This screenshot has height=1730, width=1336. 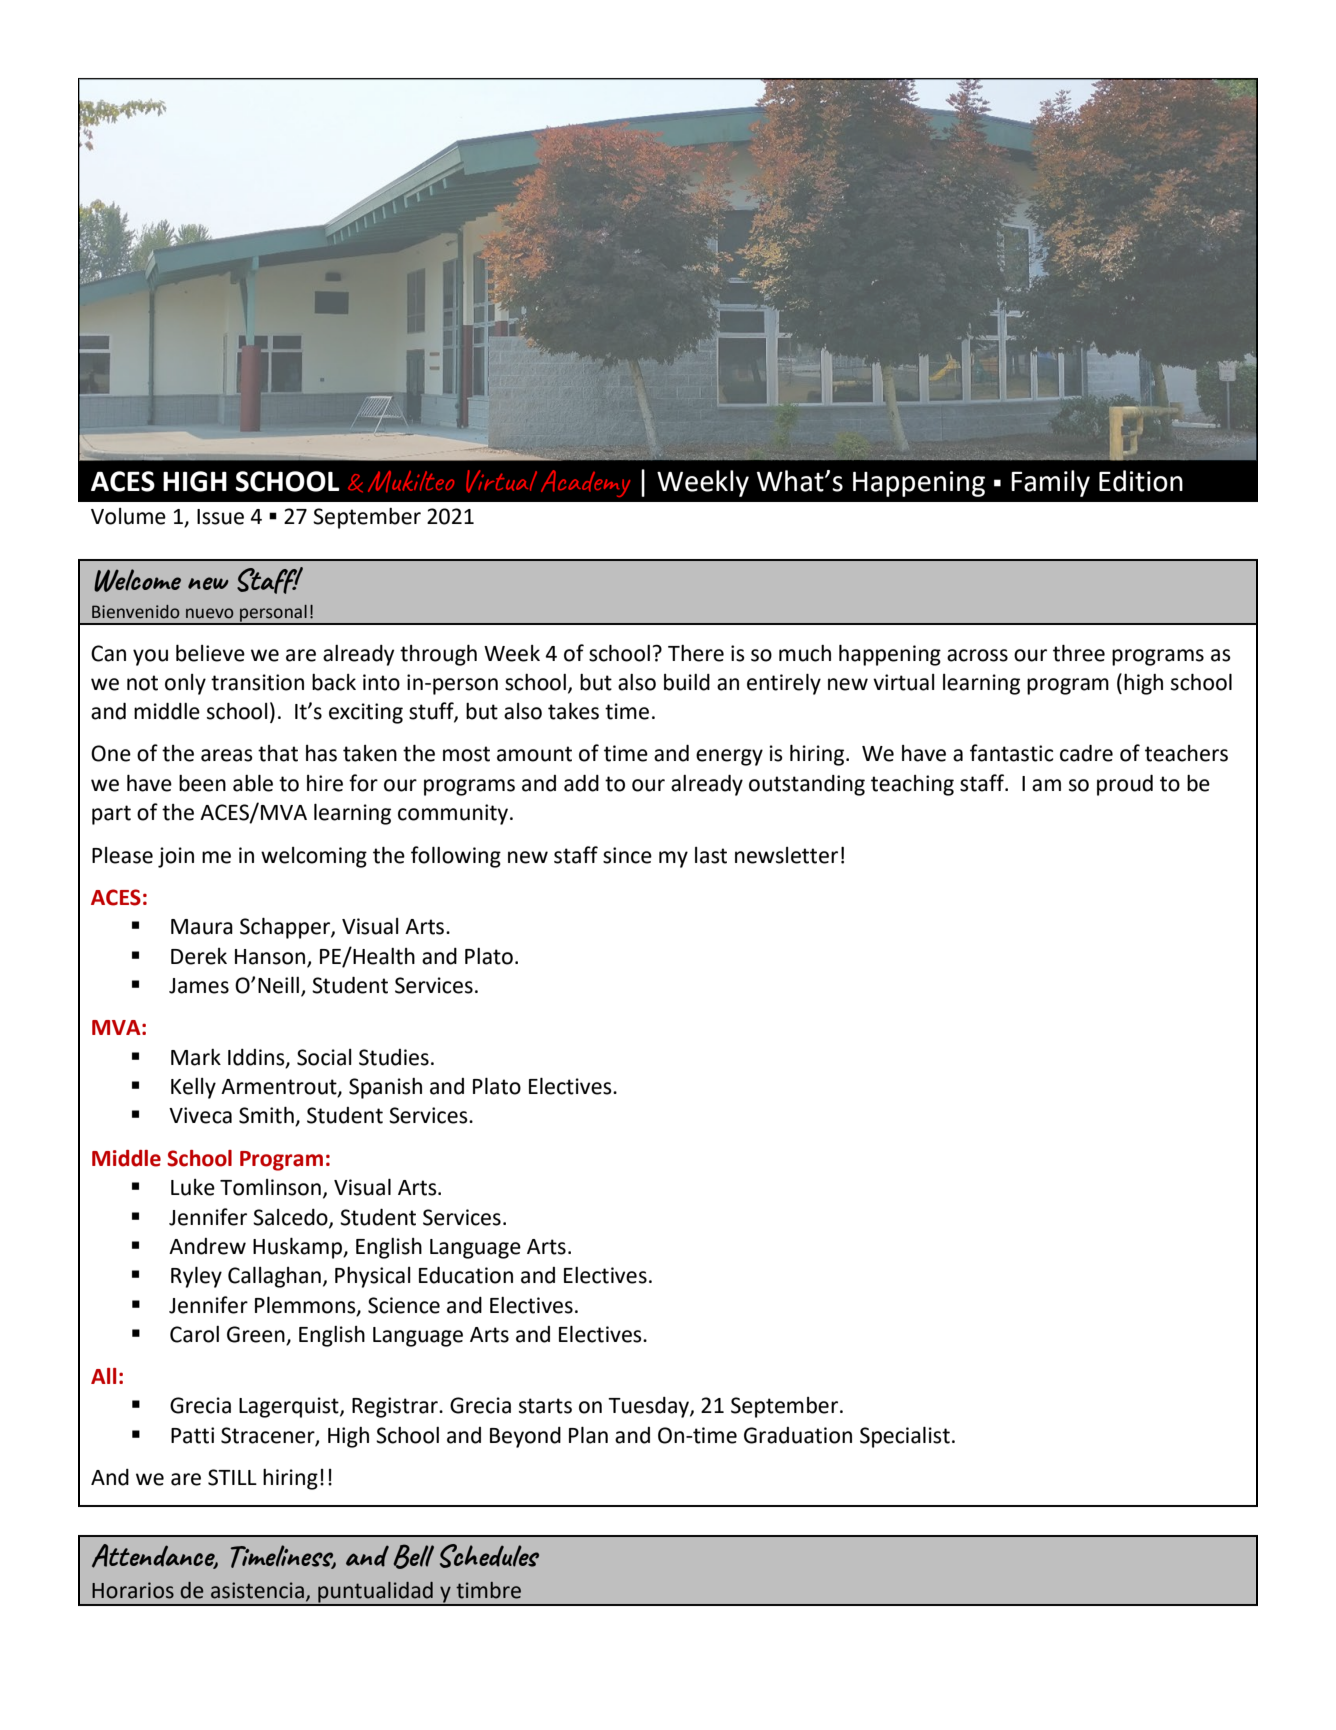 What do you see at coordinates (905, 1437) in the screenshot?
I see `Specialist` at bounding box center [905, 1437].
